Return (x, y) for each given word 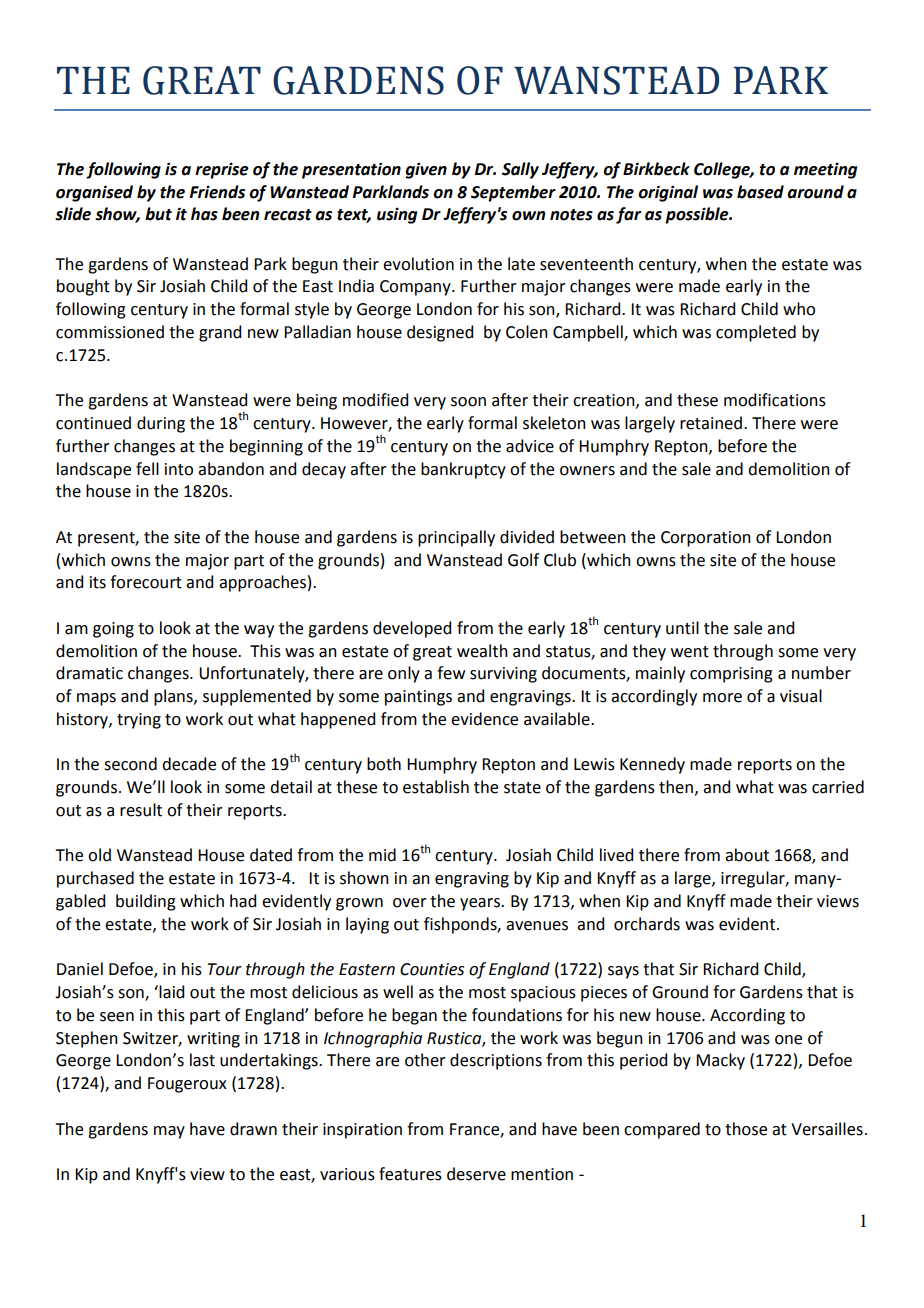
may (169, 1132)
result (141, 810)
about (747, 855)
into (179, 469)
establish (436, 787)
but (158, 214)
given (426, 170)
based (760, 192)
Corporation (706, 539)
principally (456, 538)
